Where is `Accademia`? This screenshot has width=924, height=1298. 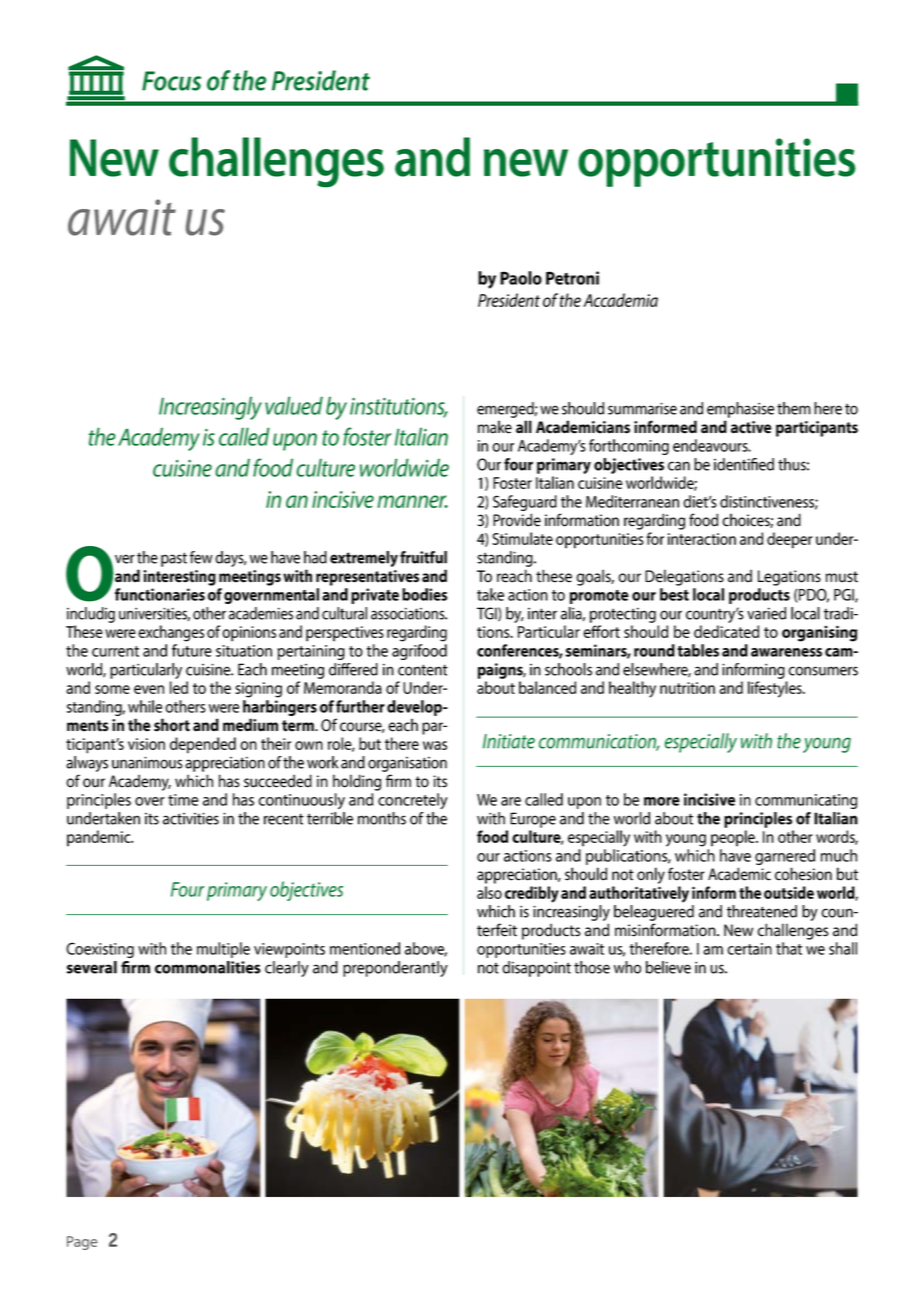
Accademia is located at coordinates (620, 300).
